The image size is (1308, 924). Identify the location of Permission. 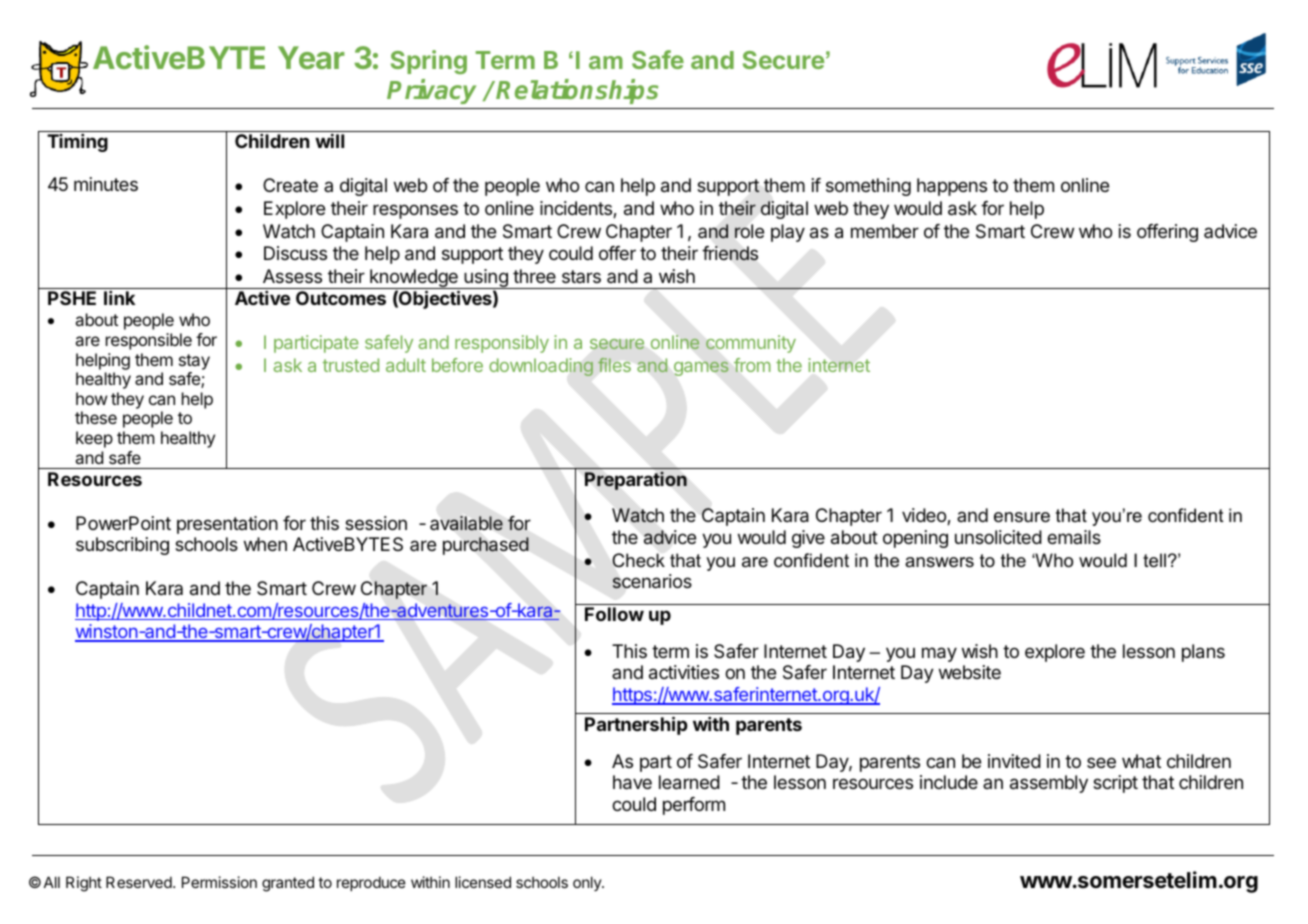
(219, 882).
